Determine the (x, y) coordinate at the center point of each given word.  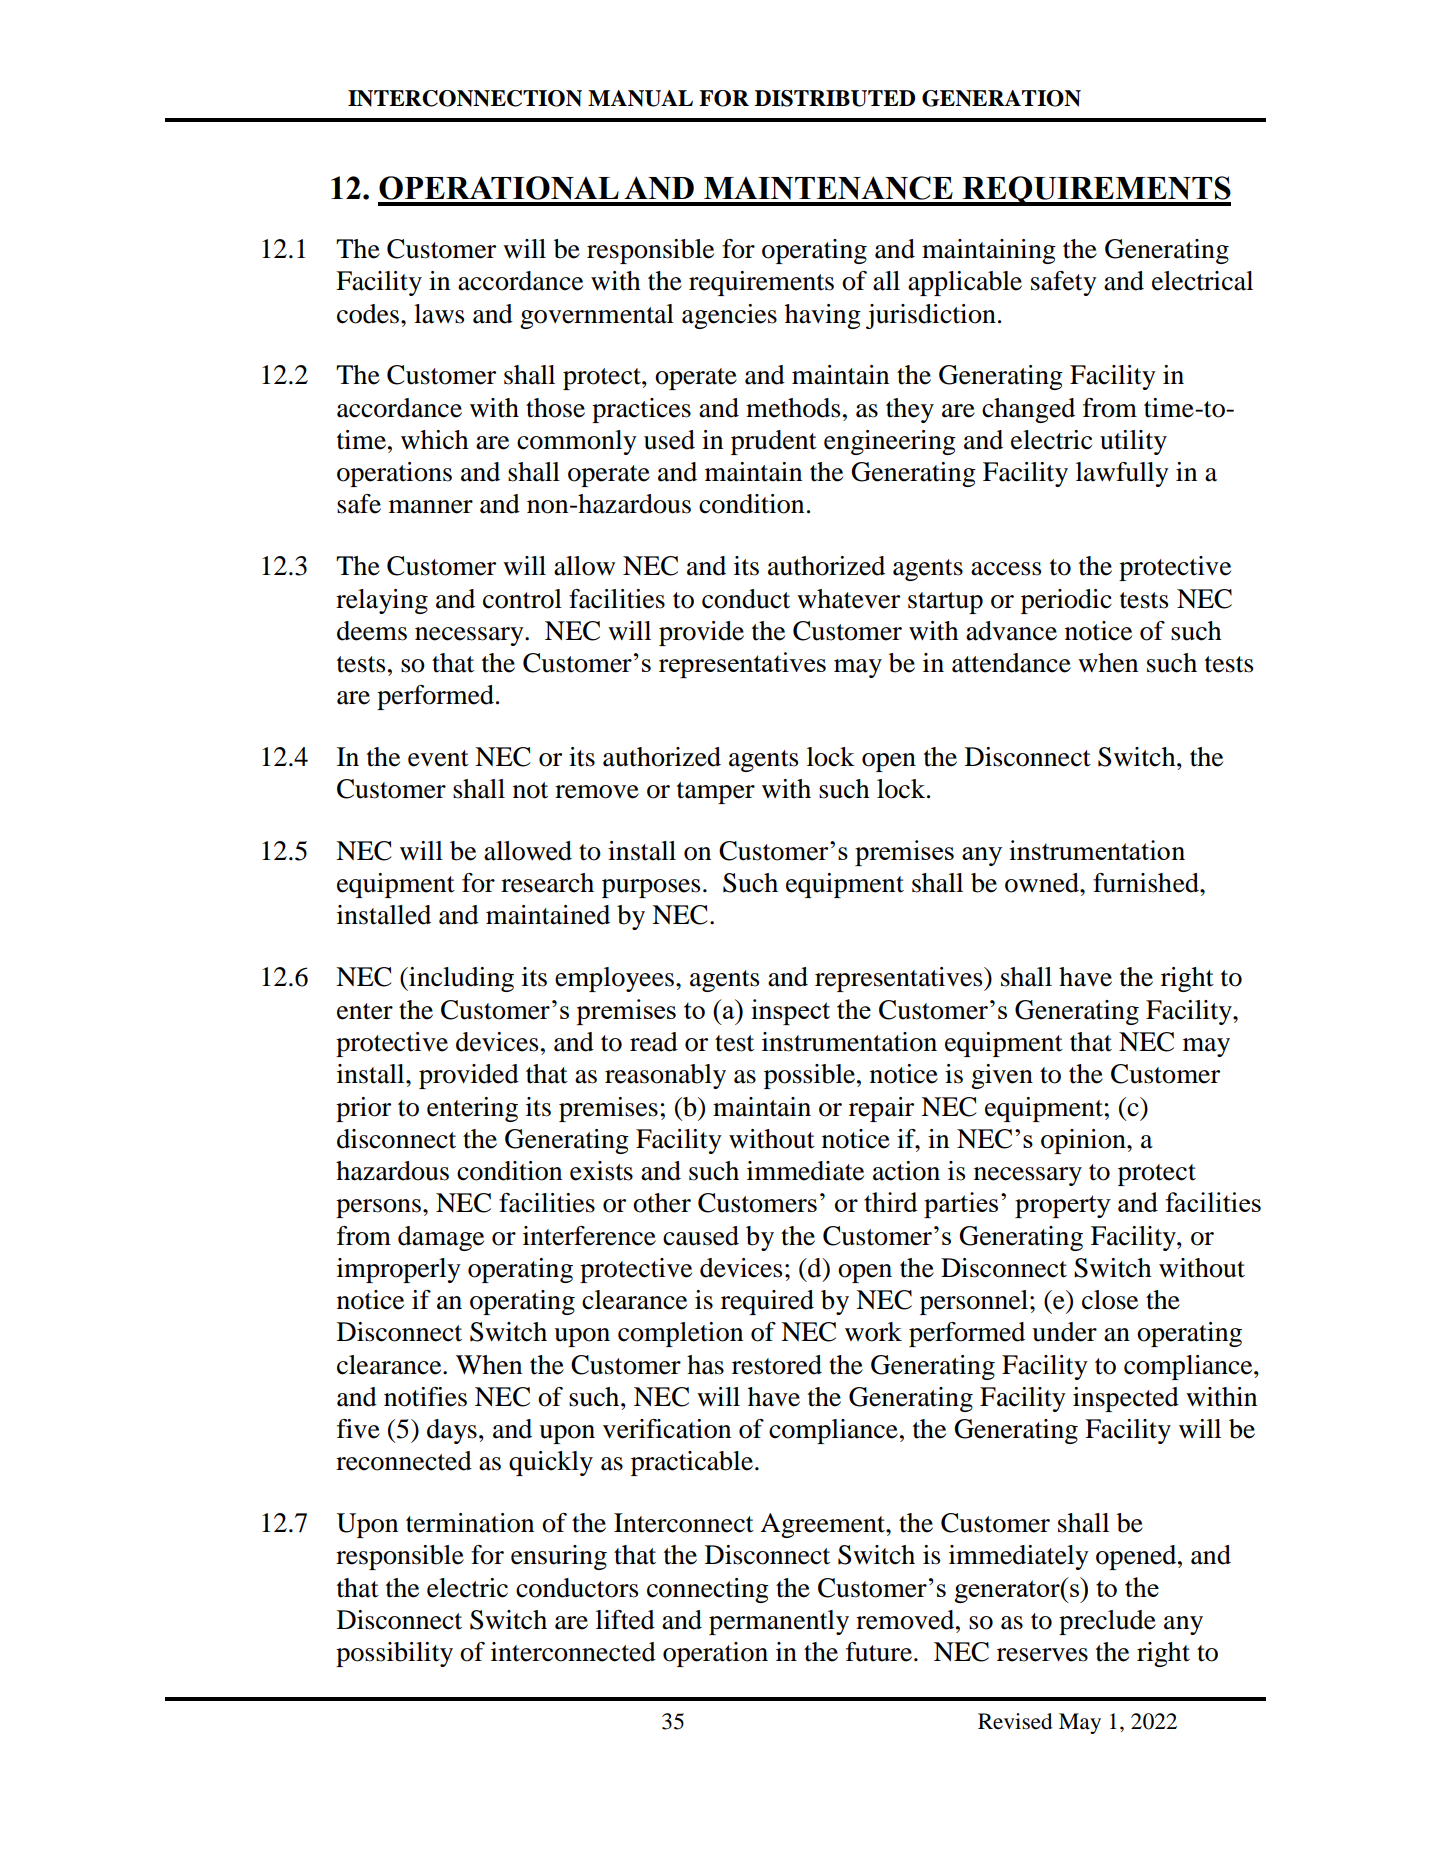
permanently (779, 1622)
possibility (394, 1654)
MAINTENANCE (828, 188)
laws (439, 314)
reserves (1042, 1655)
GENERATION (1001, 98)
